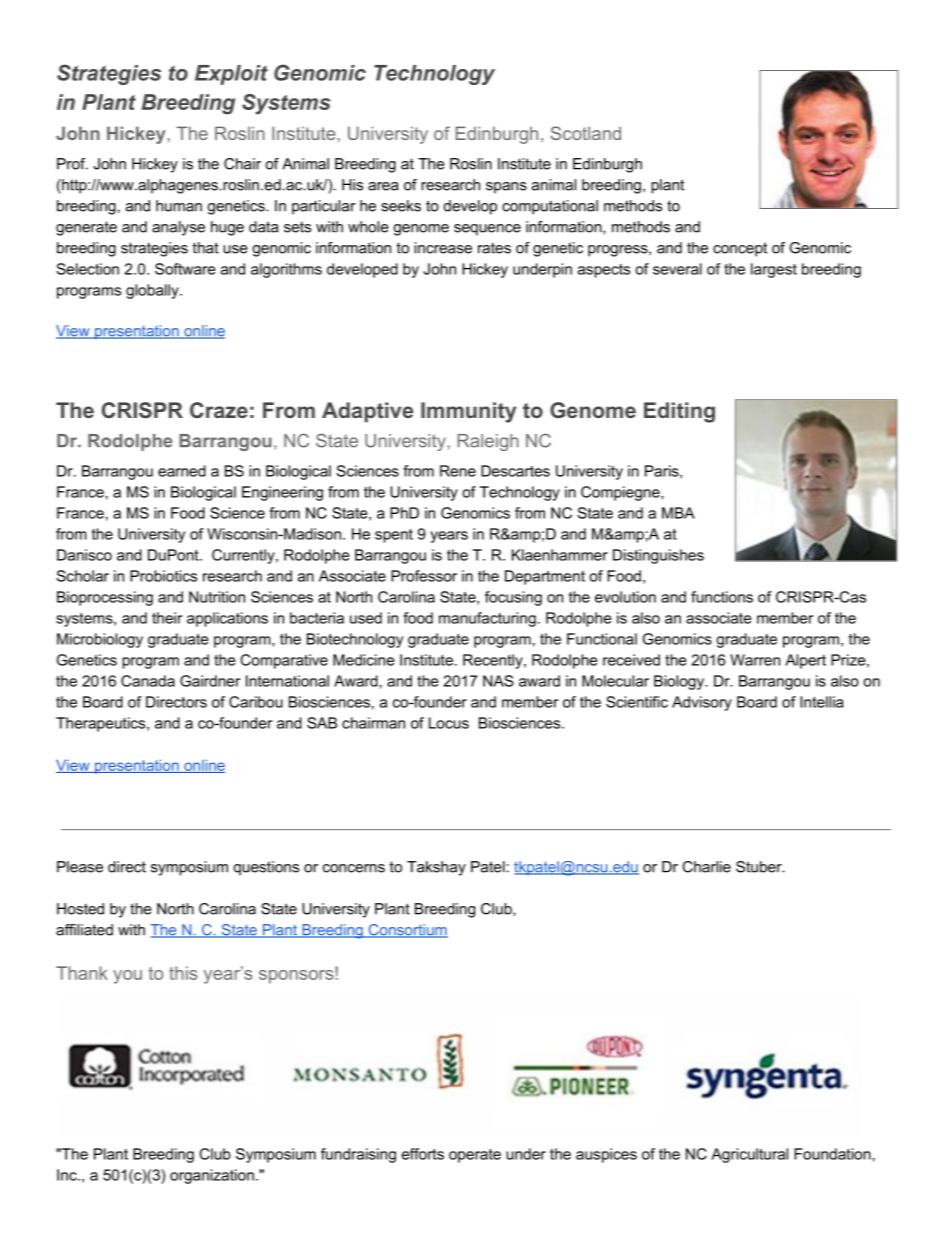 The width and height of the screenshot is (952, 1233). I want to click on Please, so click(80, 867).
